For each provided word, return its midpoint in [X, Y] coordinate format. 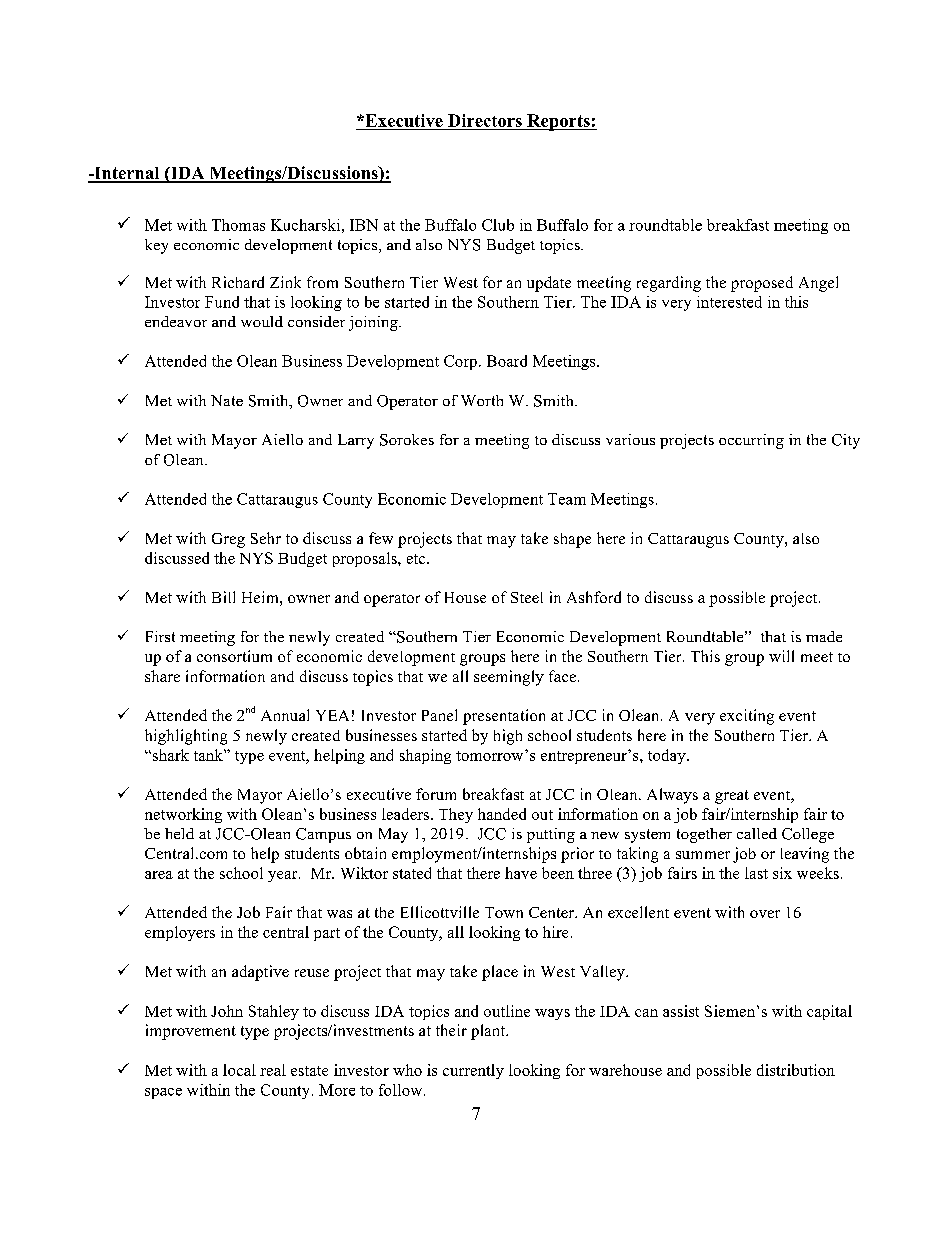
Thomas [238, 225]
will [781, 656]
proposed [762, 284]
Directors [485, 120]
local [239, 1070]
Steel [527, 597]
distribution [796, 1070]
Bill [223, 597]
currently [473, 1071]
